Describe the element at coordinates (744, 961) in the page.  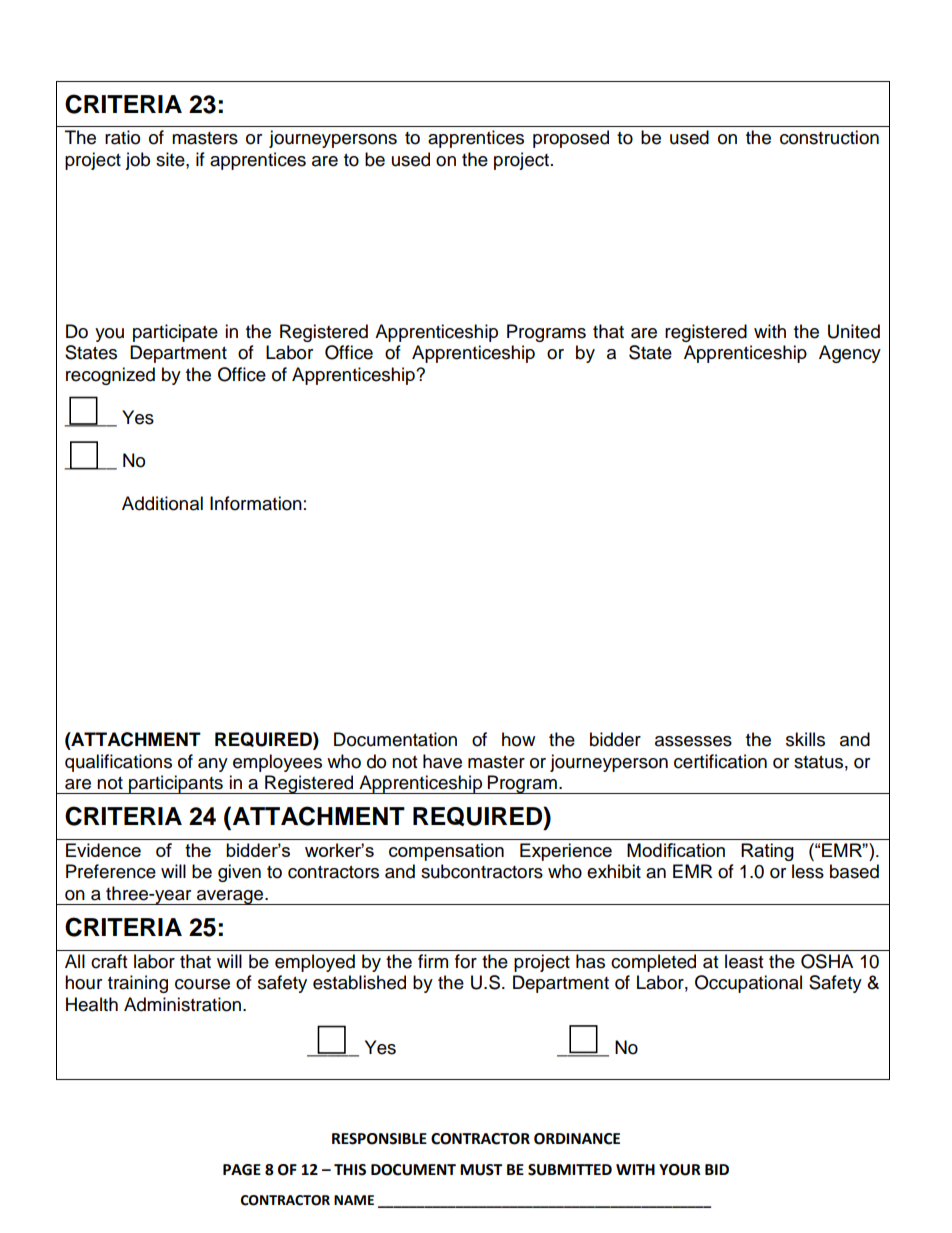
I see `least` at that location.
